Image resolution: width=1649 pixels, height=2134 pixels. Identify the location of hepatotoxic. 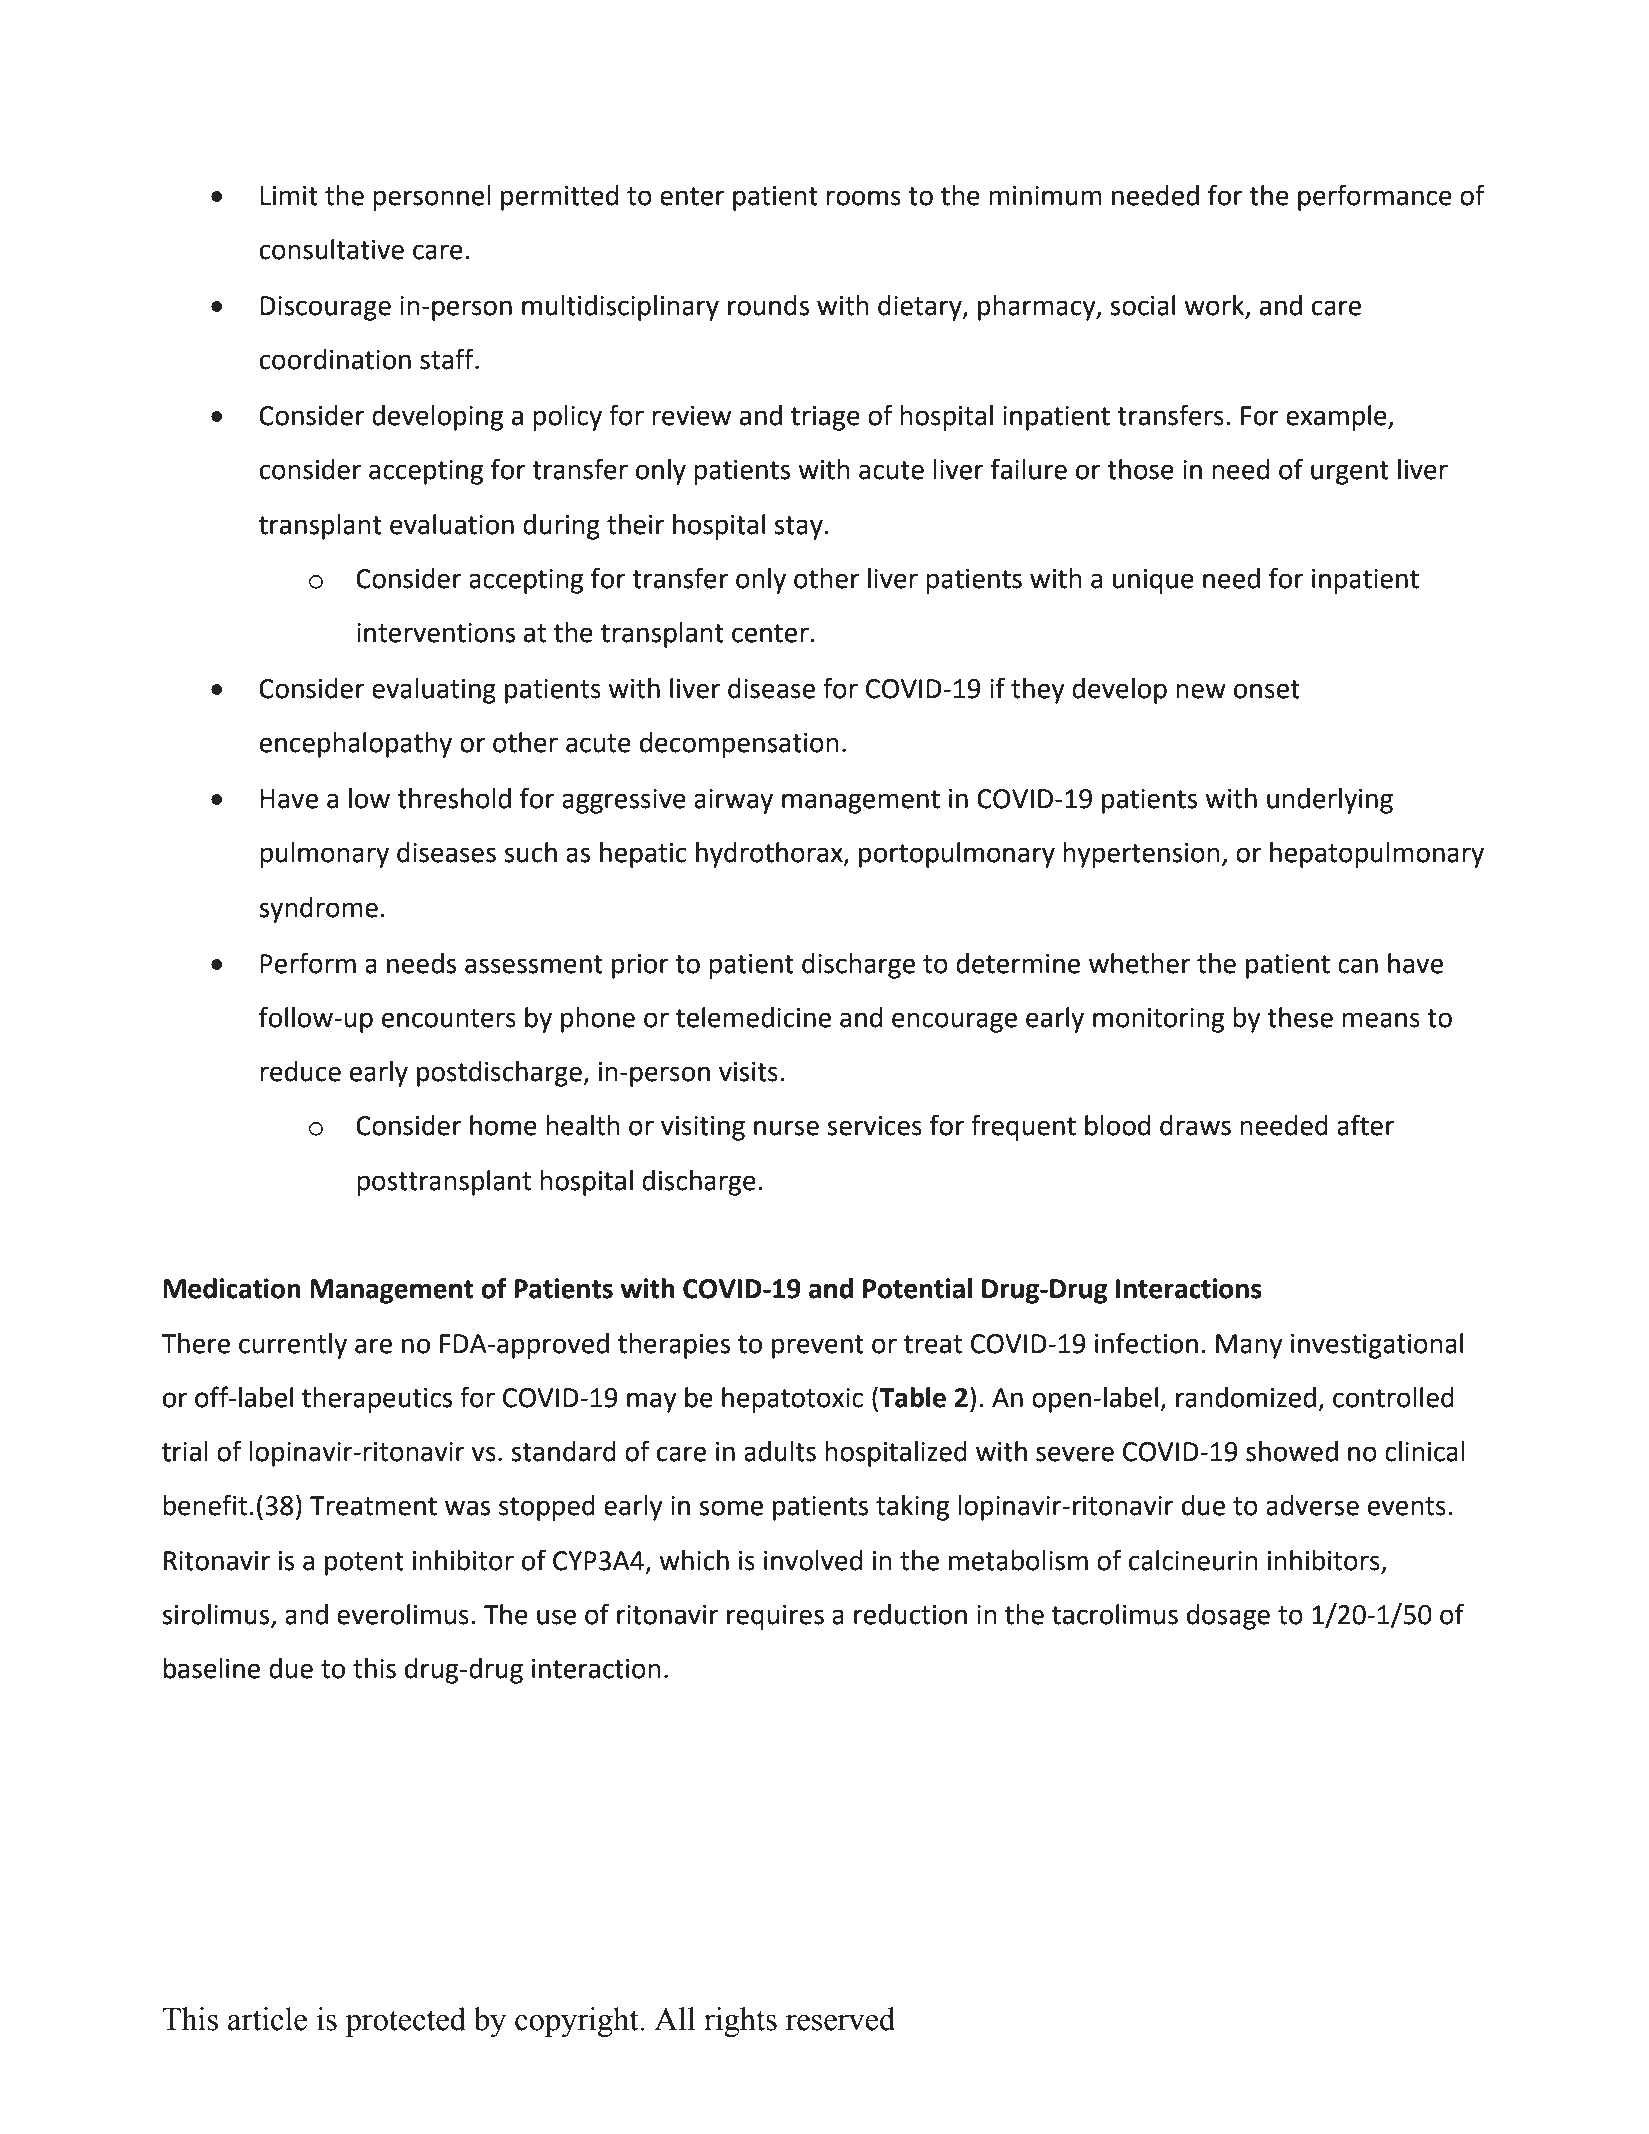
(792, 1400).
